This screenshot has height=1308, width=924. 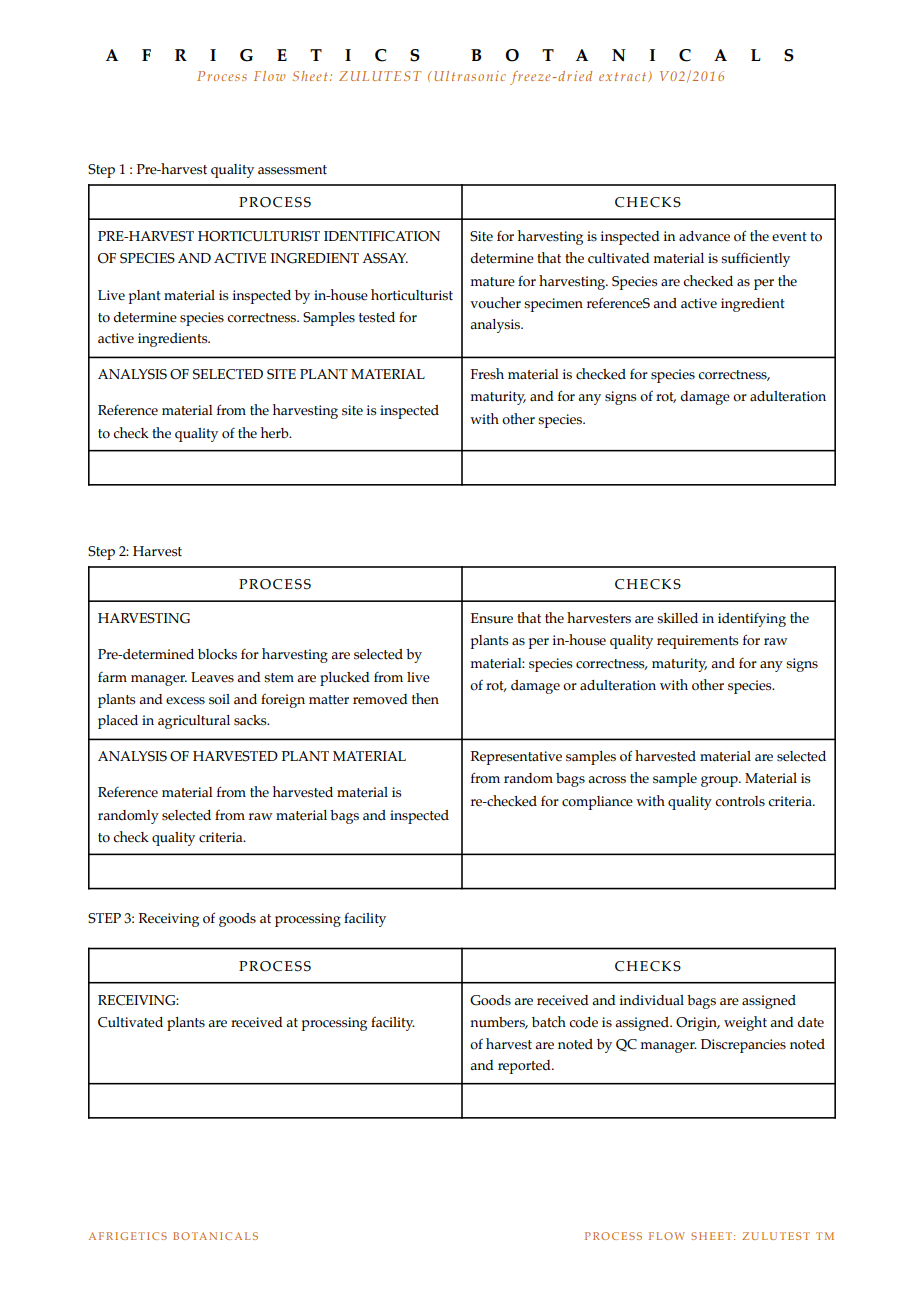 What do you see at coordinates (377, 317) in the screenshot?
I see `tested` at bounding box center [377, 317].
